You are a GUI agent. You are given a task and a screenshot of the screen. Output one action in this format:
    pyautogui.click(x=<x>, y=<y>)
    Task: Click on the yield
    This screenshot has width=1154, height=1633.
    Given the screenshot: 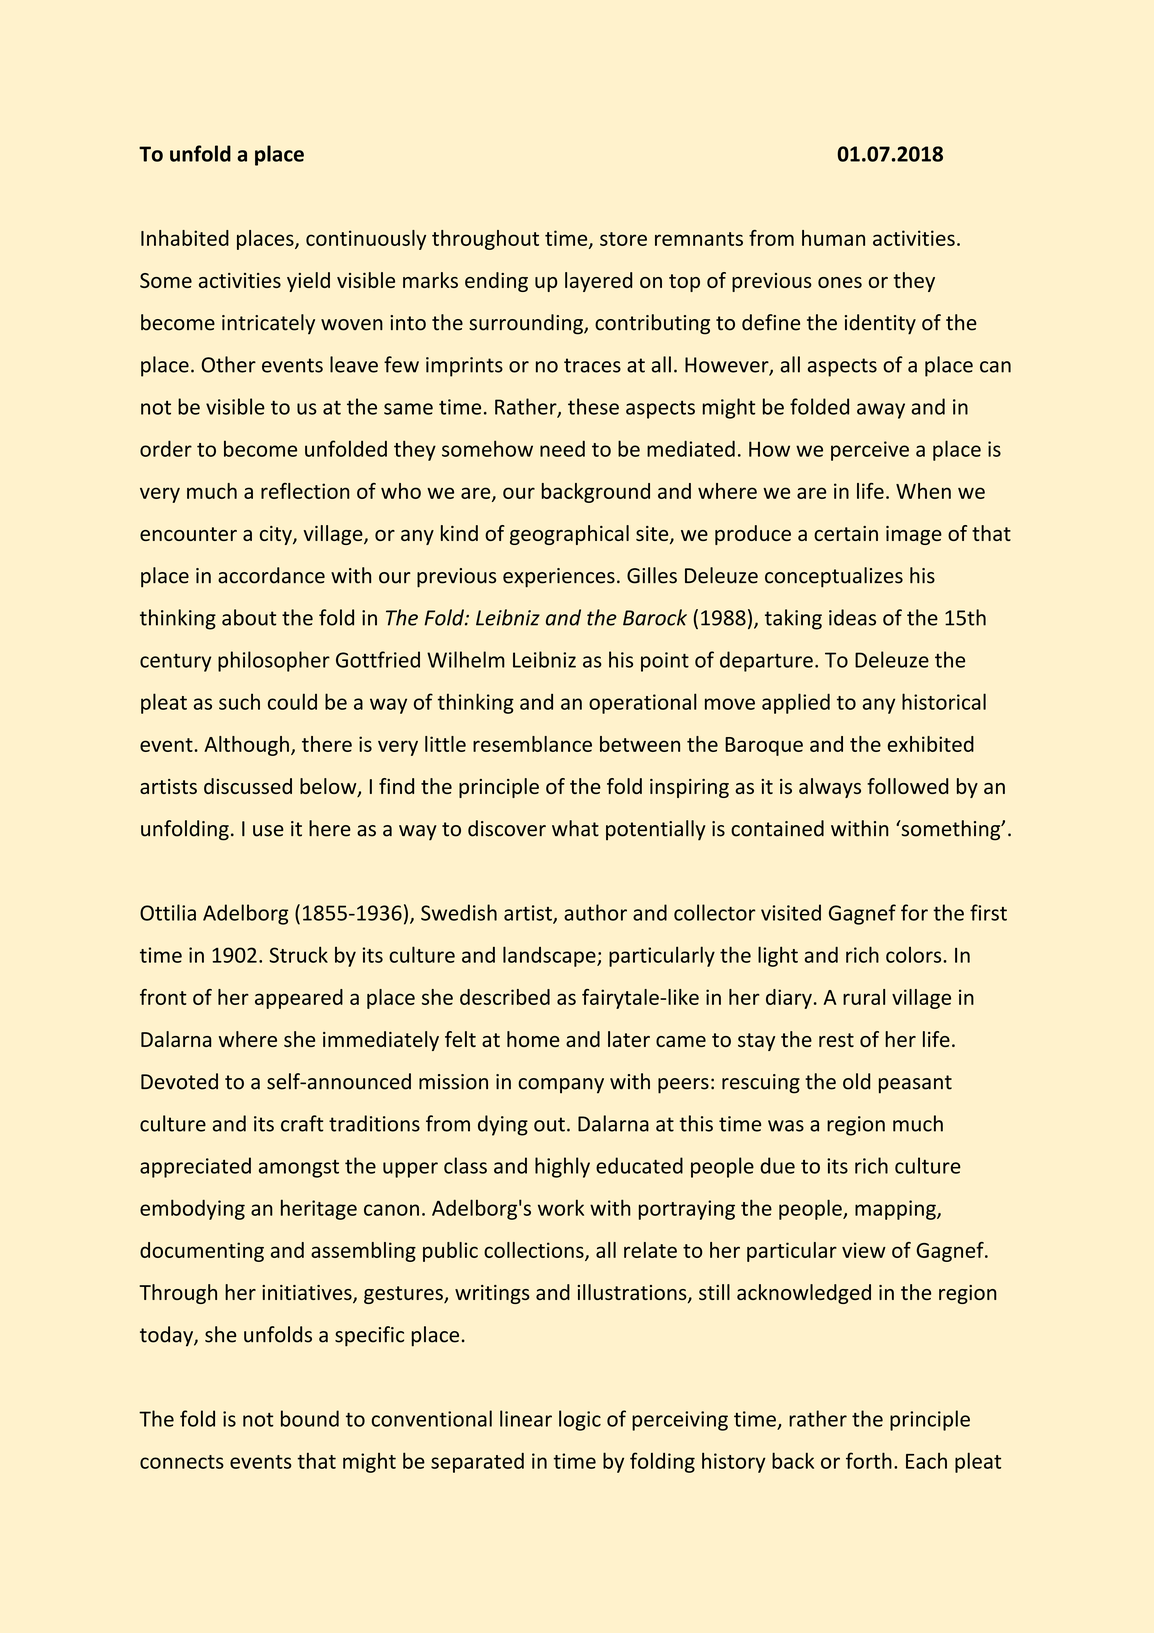 What is the action you would take?
    pyautogui.click(x=308, y=282)
